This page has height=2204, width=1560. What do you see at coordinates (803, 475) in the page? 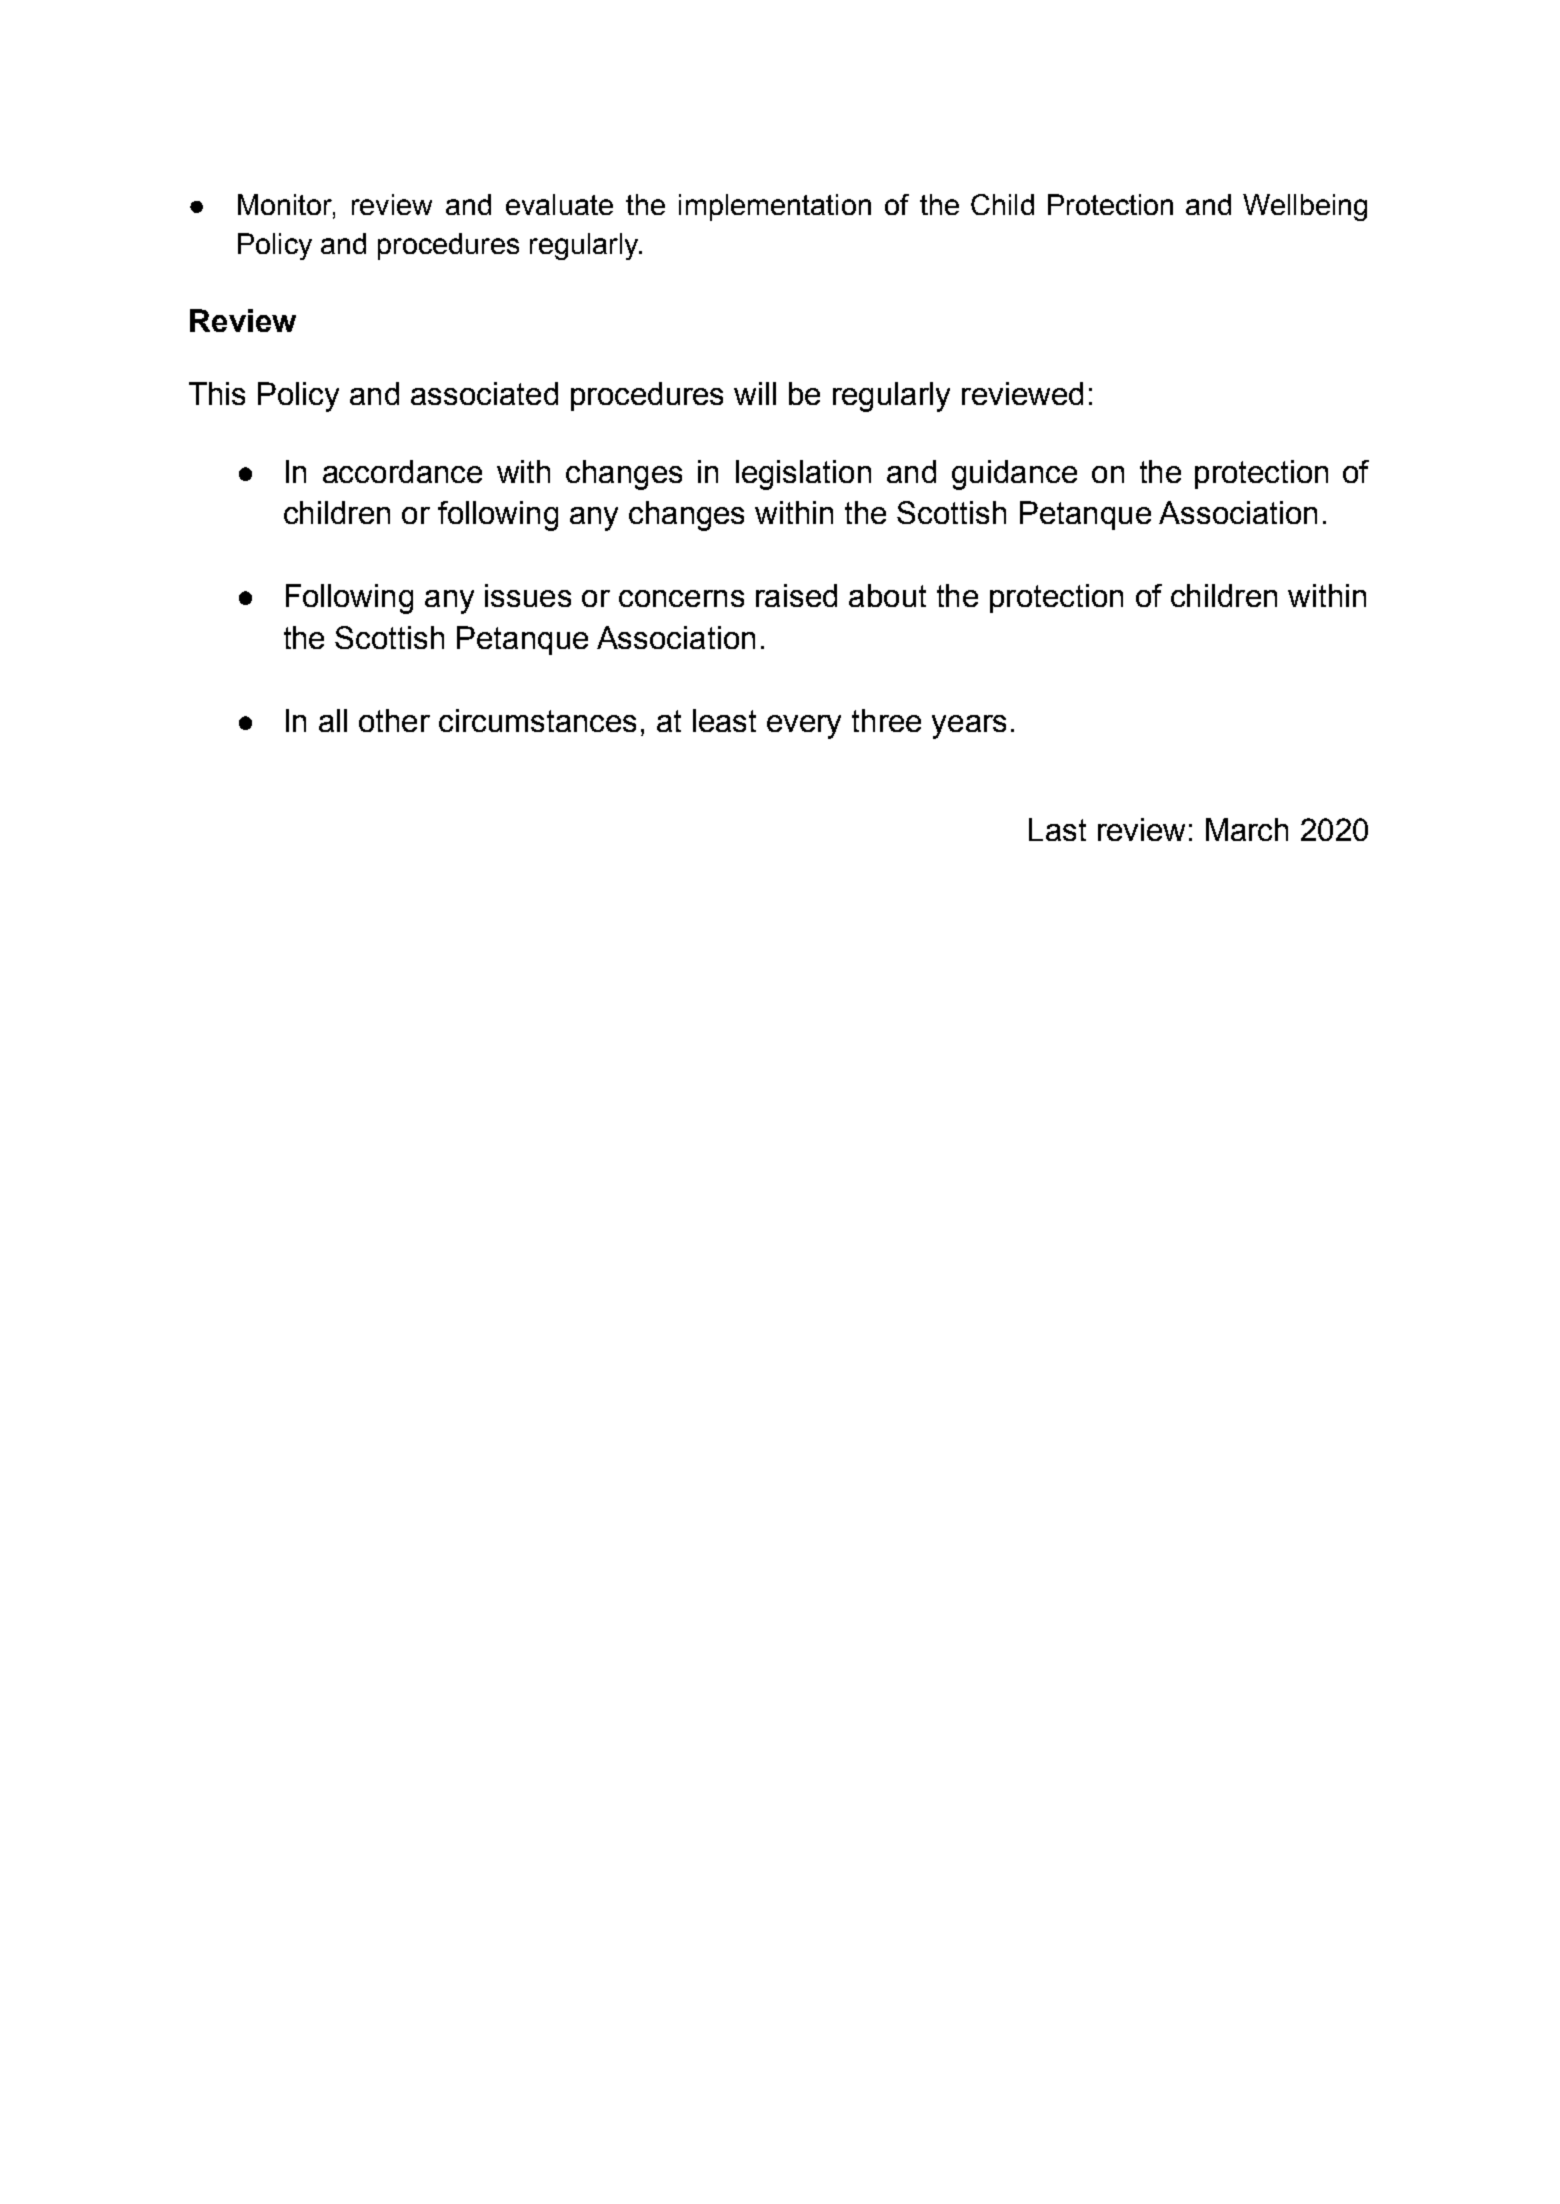
I see `legislation` at bounding box center [803, 475].
